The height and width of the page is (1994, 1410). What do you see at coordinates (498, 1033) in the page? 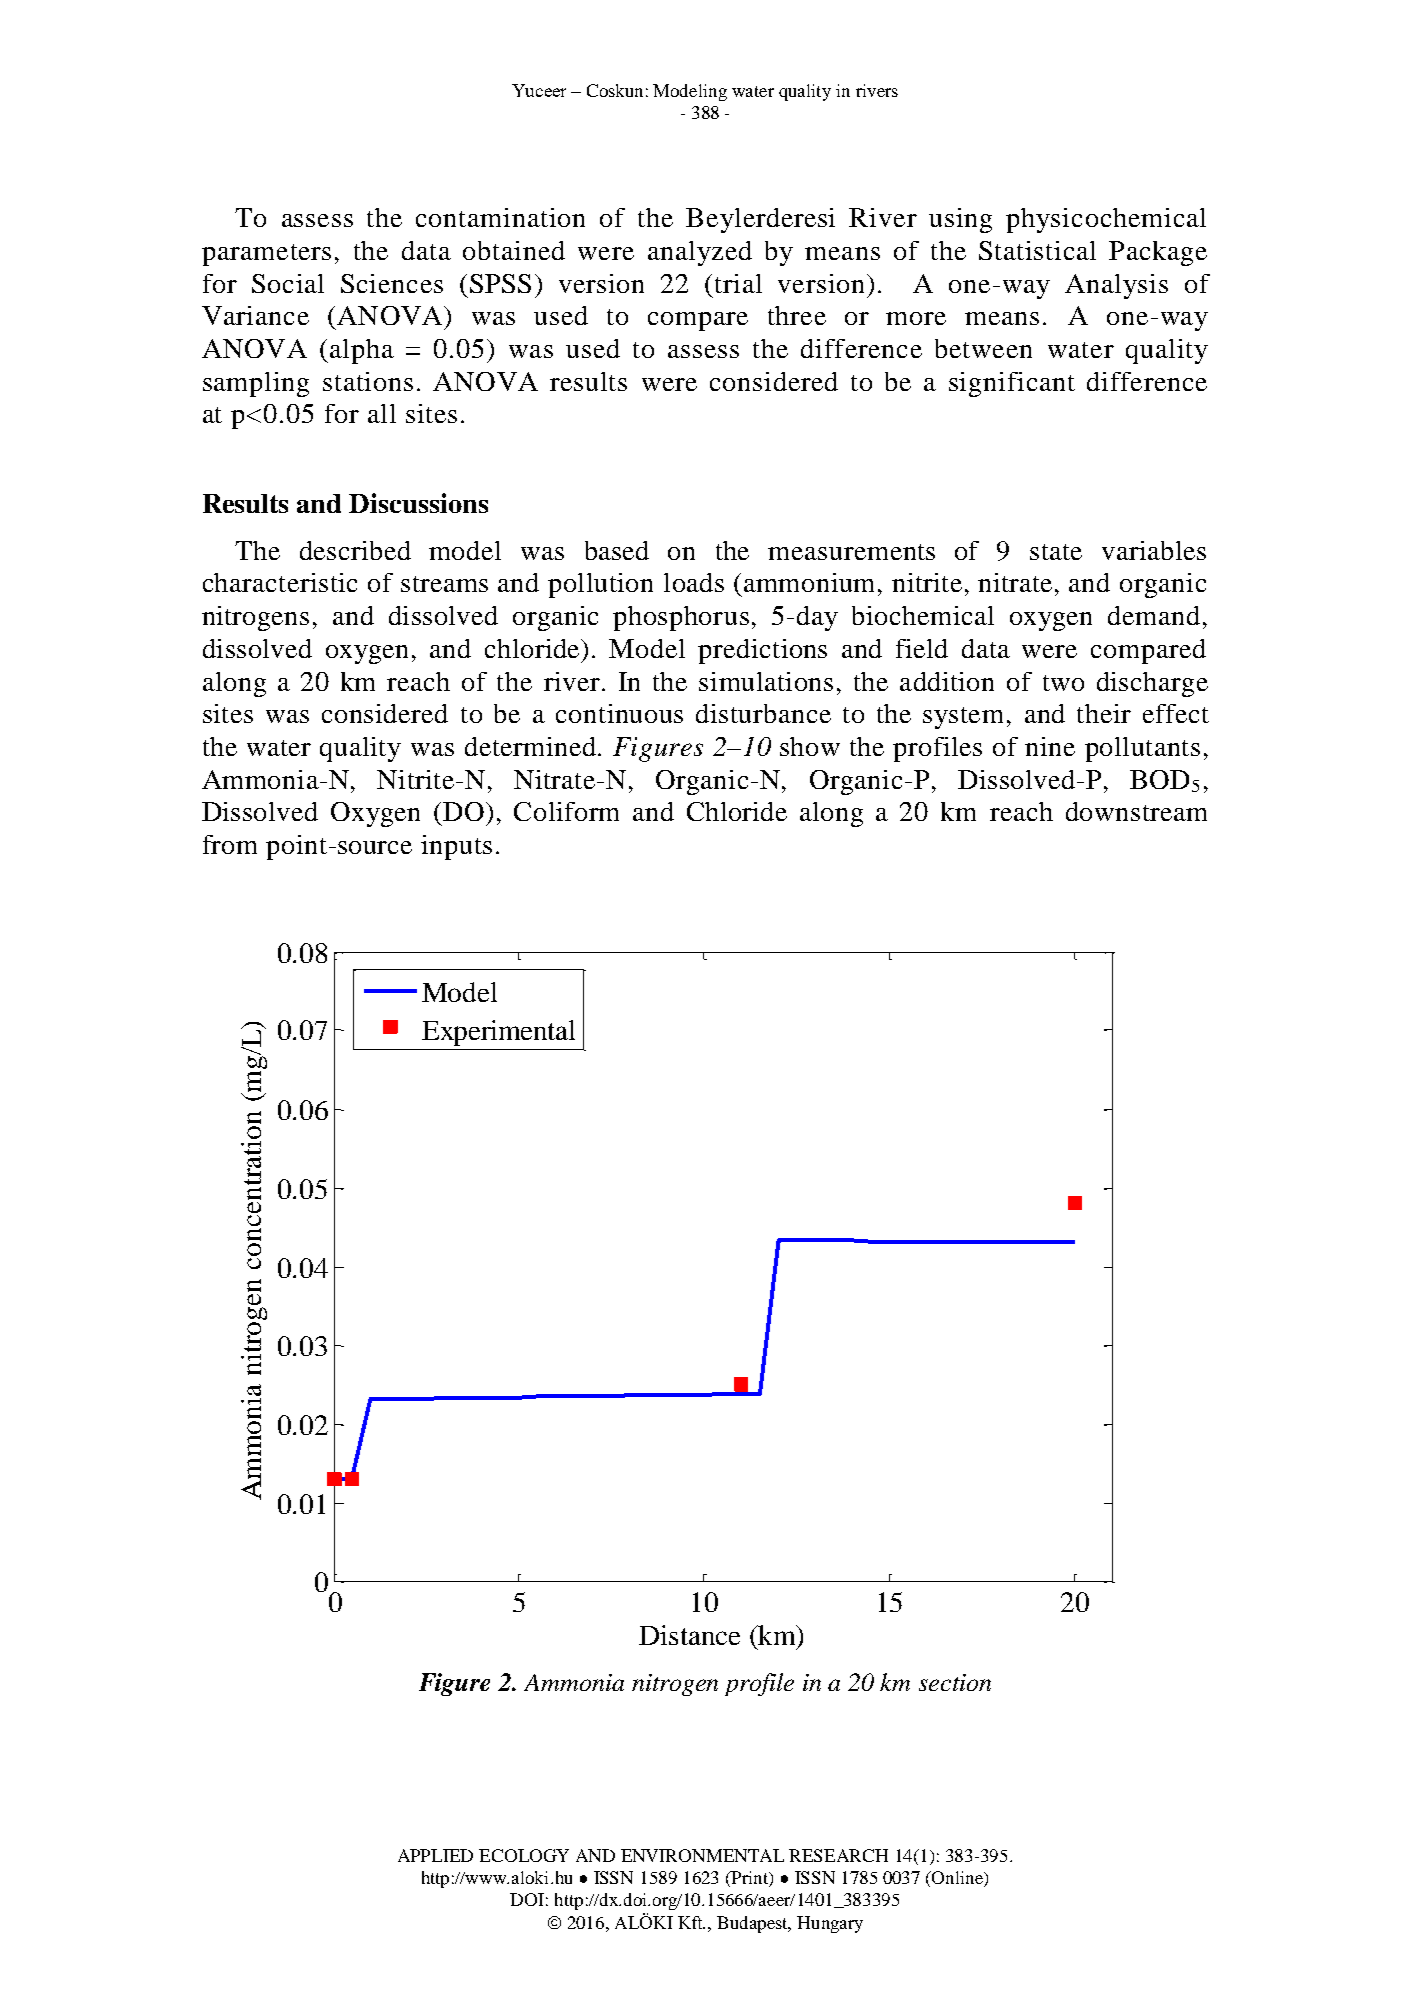
I see `Experimental` at bounding box center [498, 1033].
